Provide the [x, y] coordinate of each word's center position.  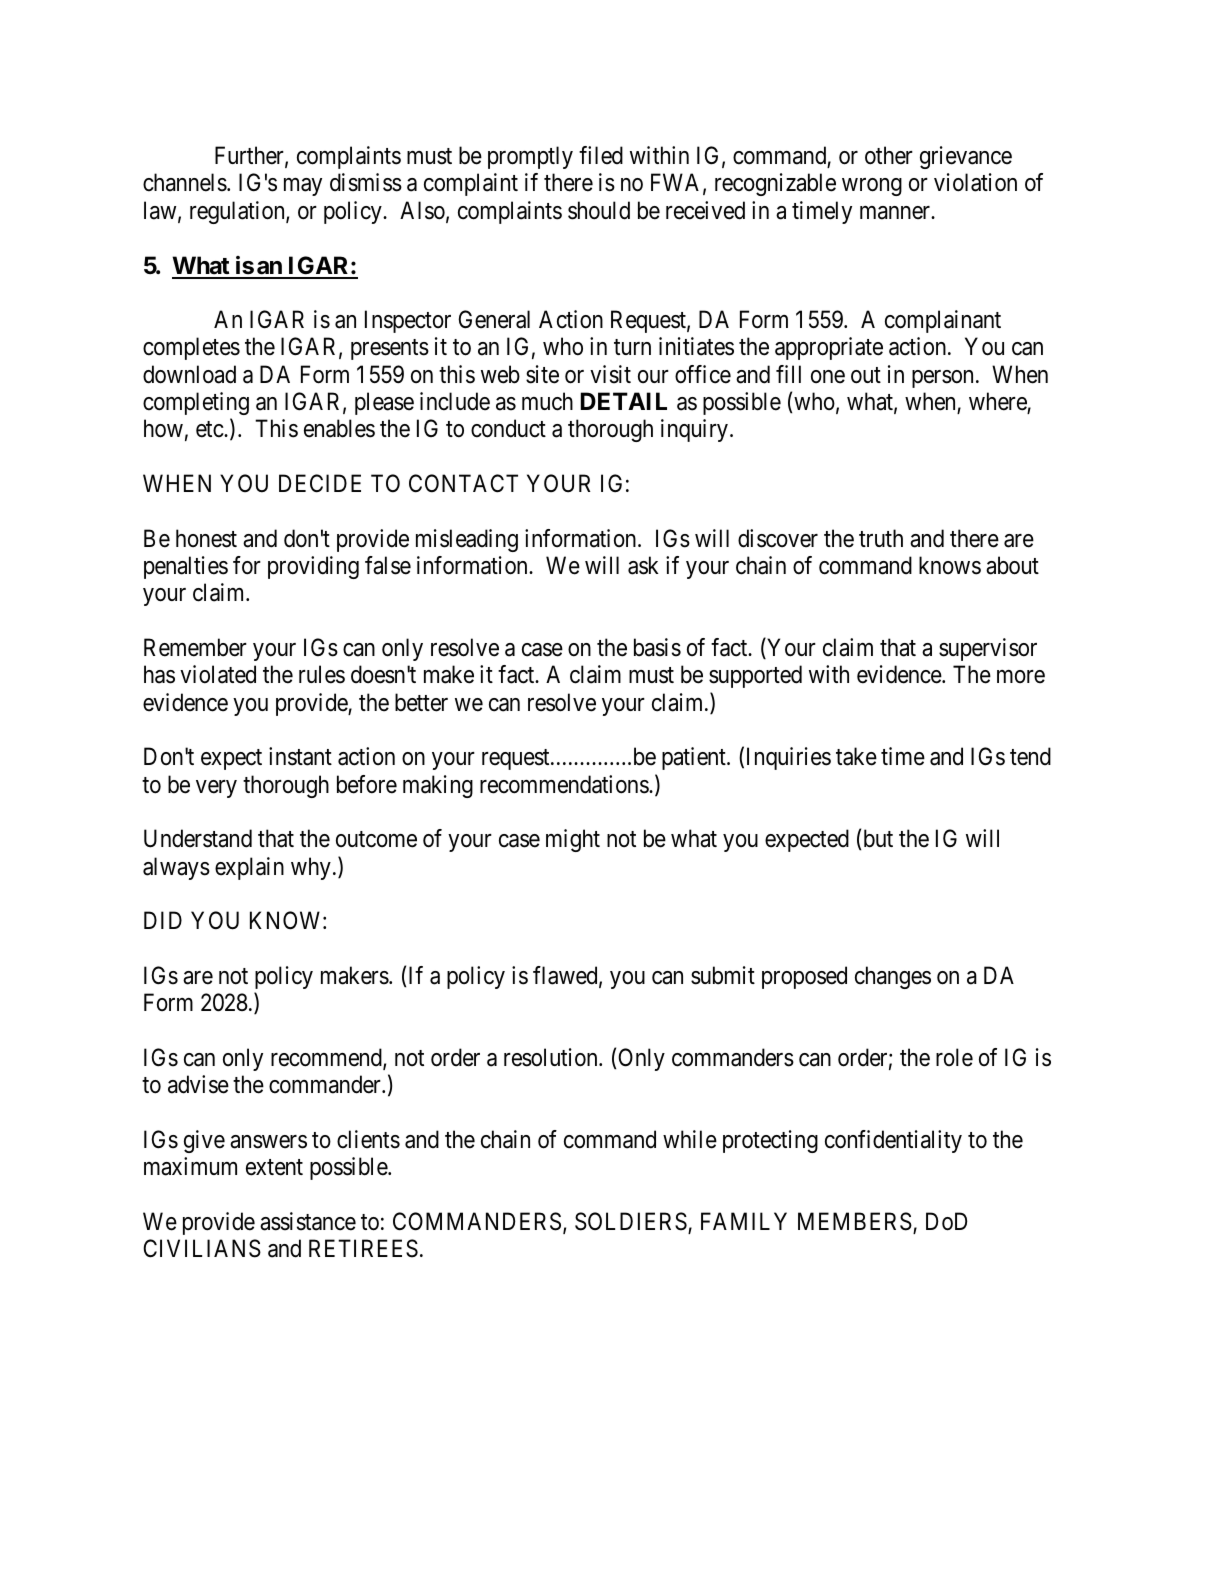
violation [975, 182]
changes [893, 977]
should [599, 210]
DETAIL [624, 401]
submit [723, 975]
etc [210, 430]
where [998, 402]
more [1021, 677]
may [303, 187]
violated [218, 674]
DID [163, 920]
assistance [308, 1221]
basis [657, 647]
